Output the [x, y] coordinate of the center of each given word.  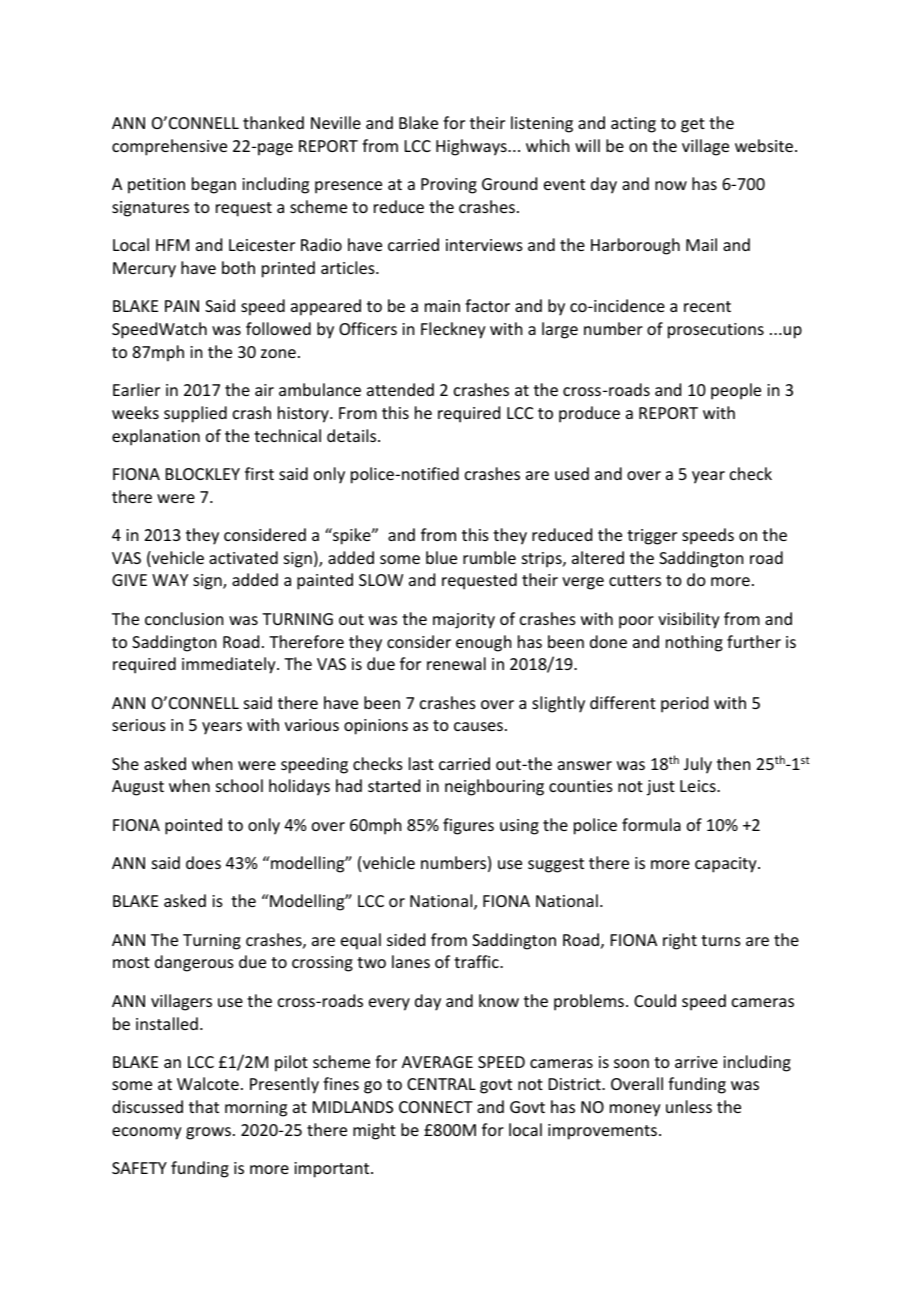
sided [406, 939]
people [736, 391]
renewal [456, 663]
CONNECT [436, 1107]
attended [400, 389]
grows [208, 1133]
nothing [694, 643]
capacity [727, 865]
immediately [230, 665]
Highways [472, 147]
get [693, 125]
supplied [195, 414]
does [203, 862]
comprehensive [169, 147]
